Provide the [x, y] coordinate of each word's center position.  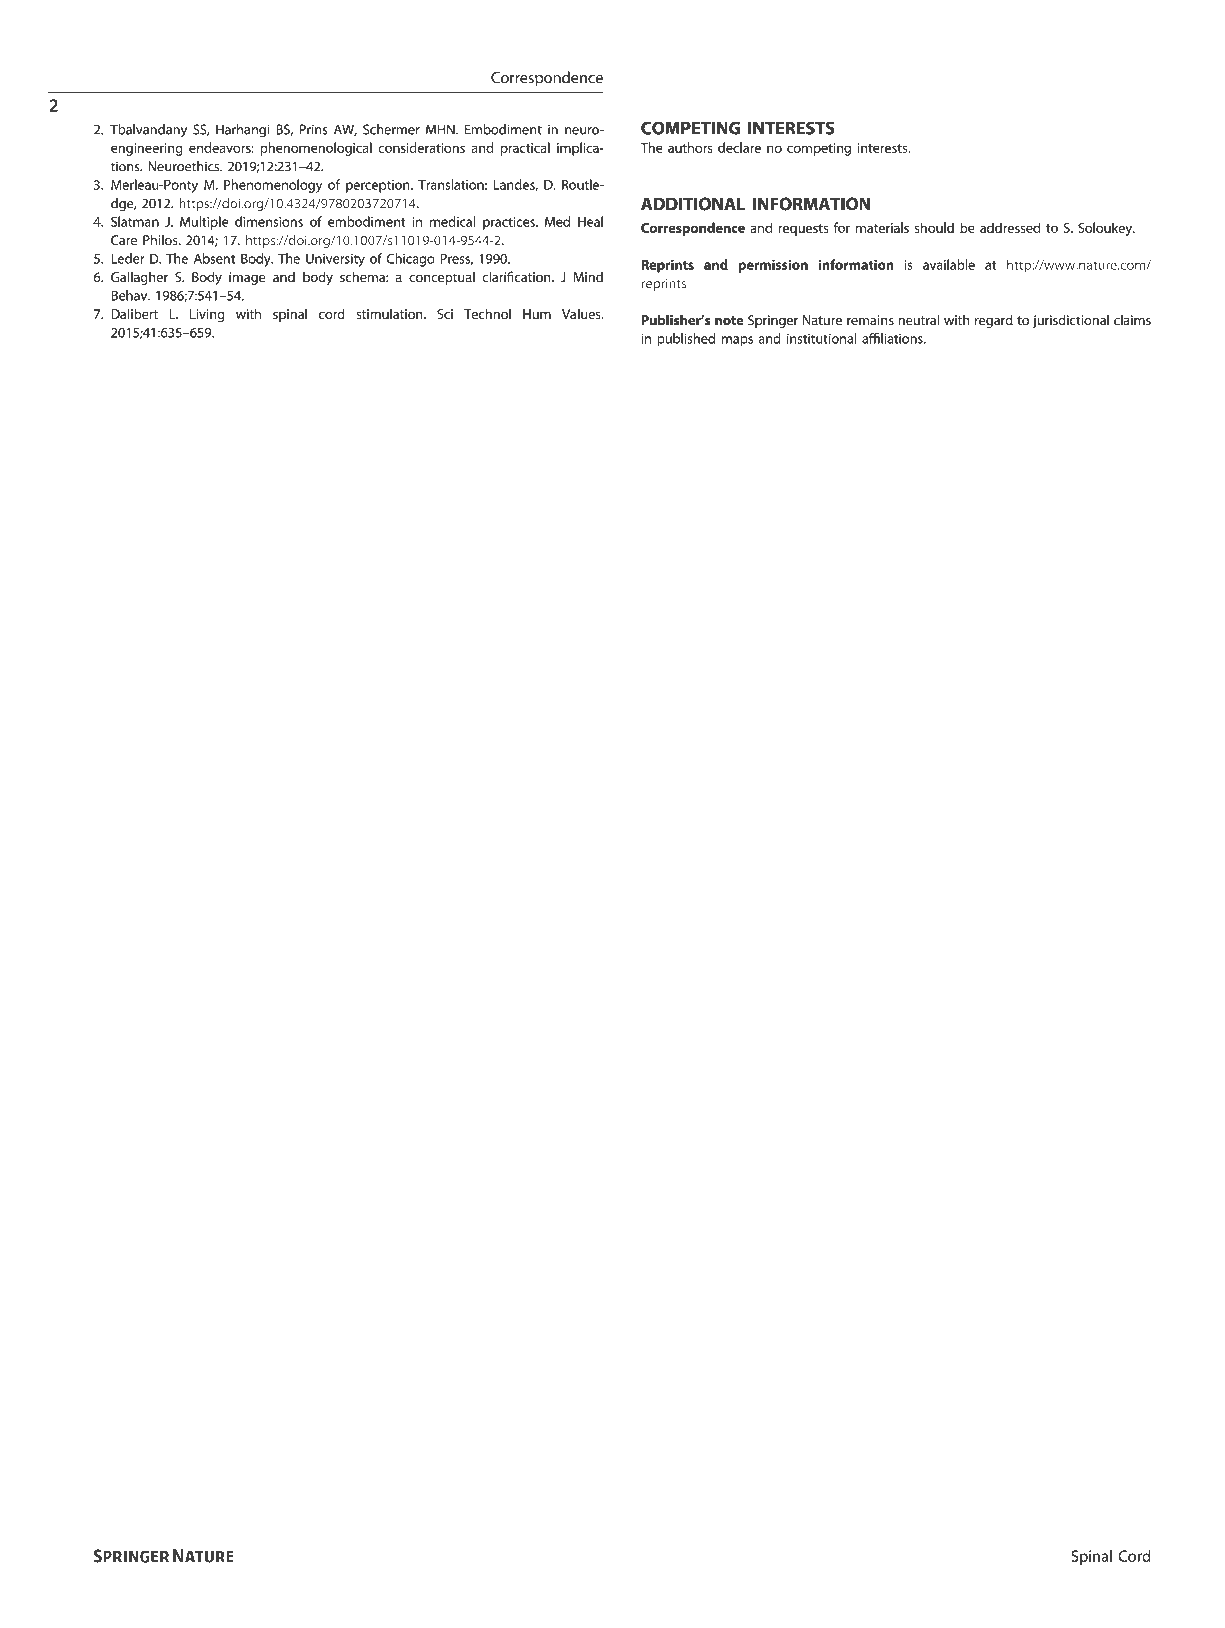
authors [690, 147]
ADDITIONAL [693, 204]
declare [739, 147]
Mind [588, 277]
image [247, 278]
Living [207, 315]
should [934, 227]
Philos [161, 240]
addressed [1010, 227]
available [949, 264]
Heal [590, 221]
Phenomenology [273, 186]
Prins [314, 129]
